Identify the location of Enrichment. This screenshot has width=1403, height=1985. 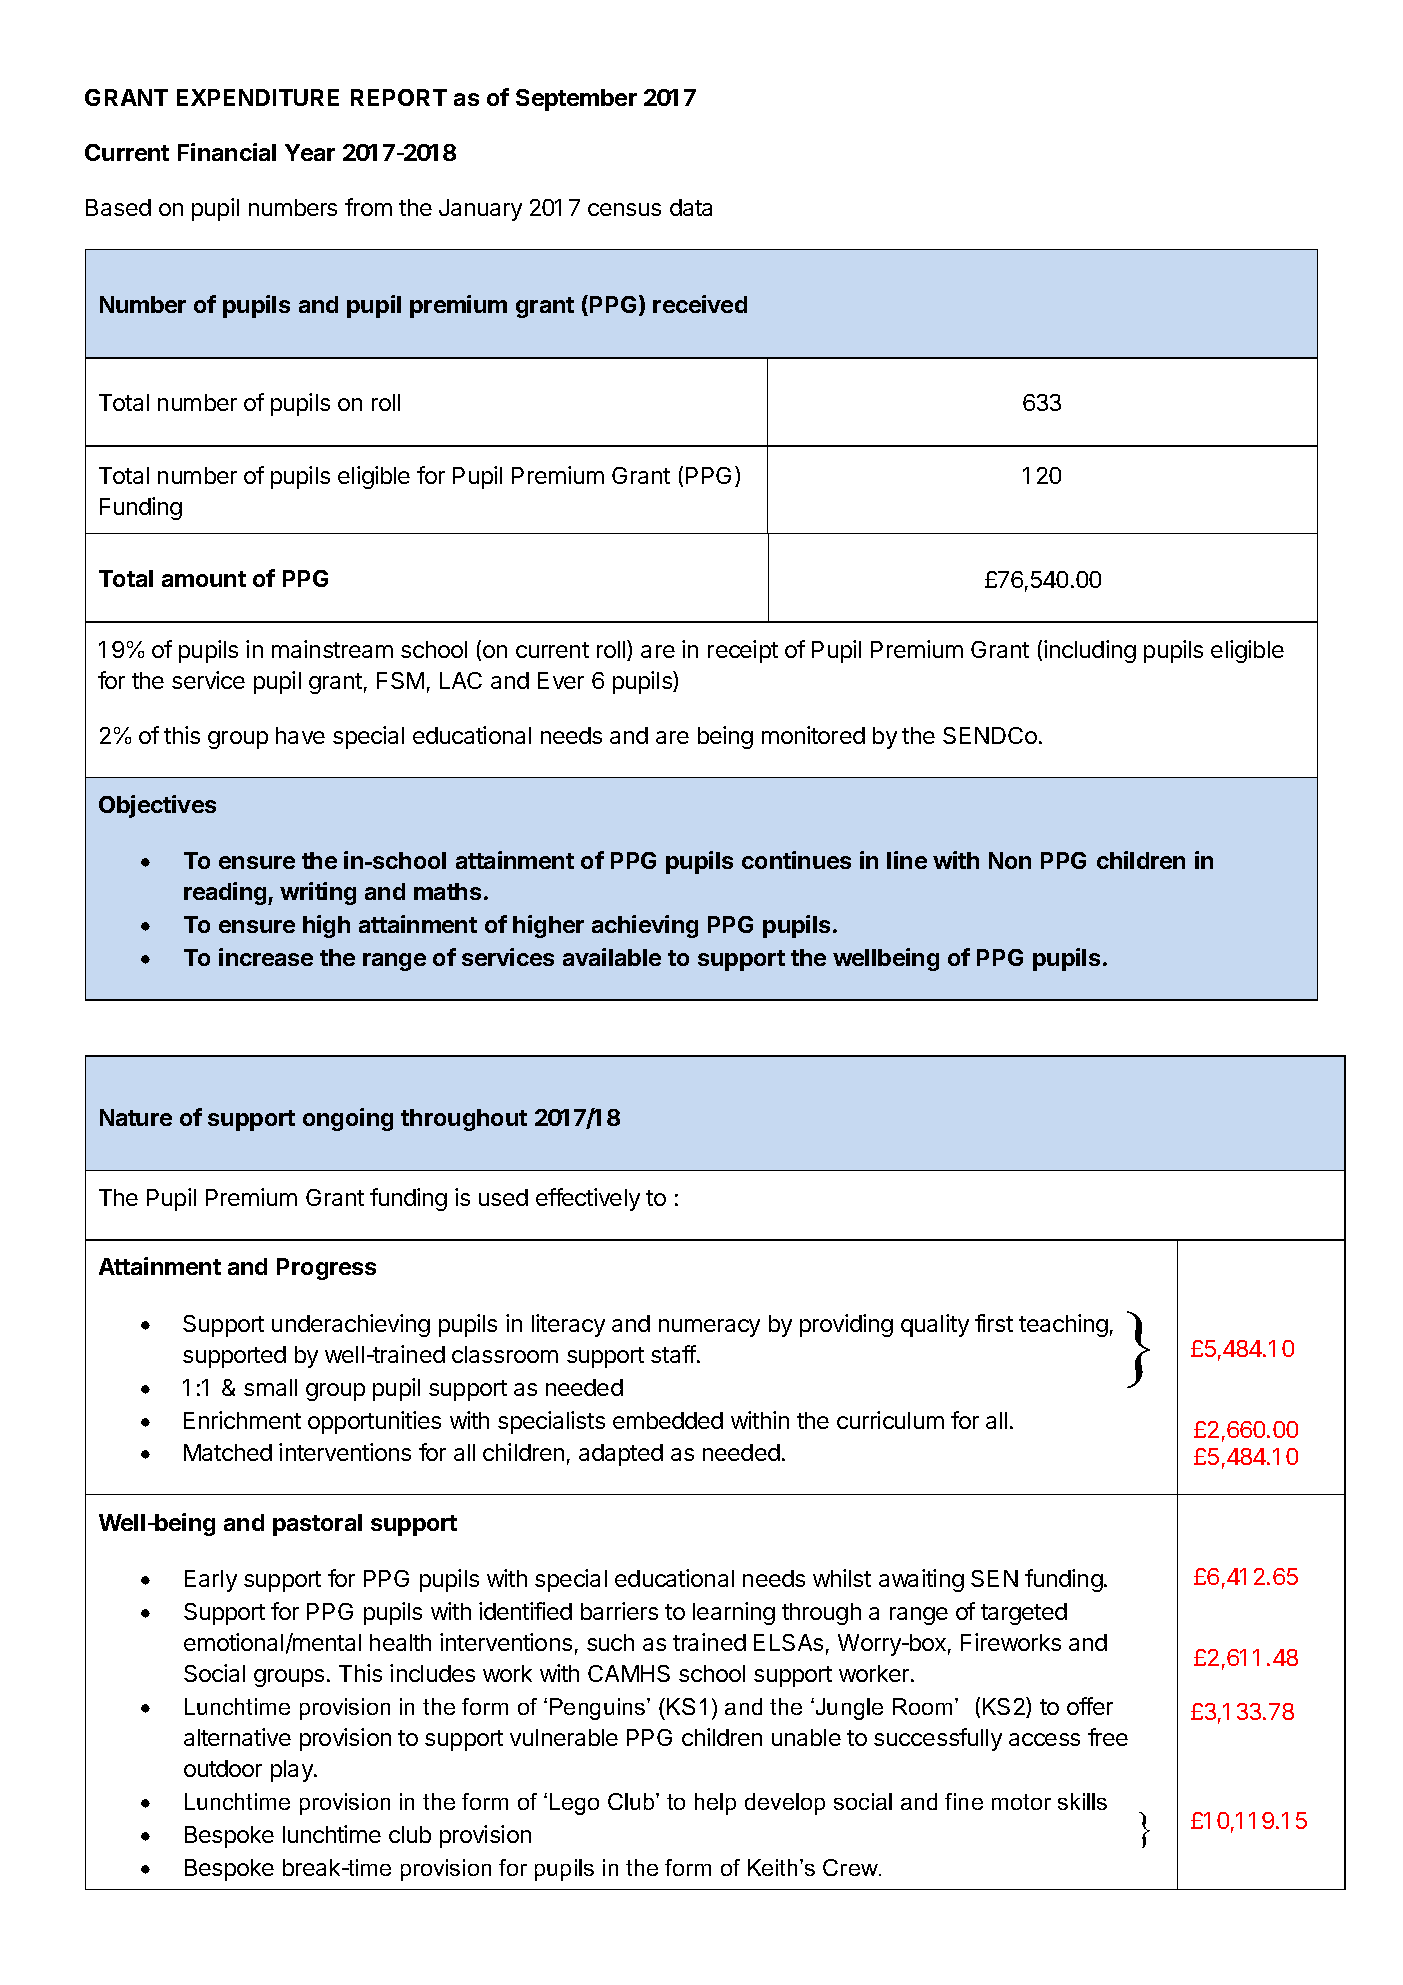
(242, 1420).
